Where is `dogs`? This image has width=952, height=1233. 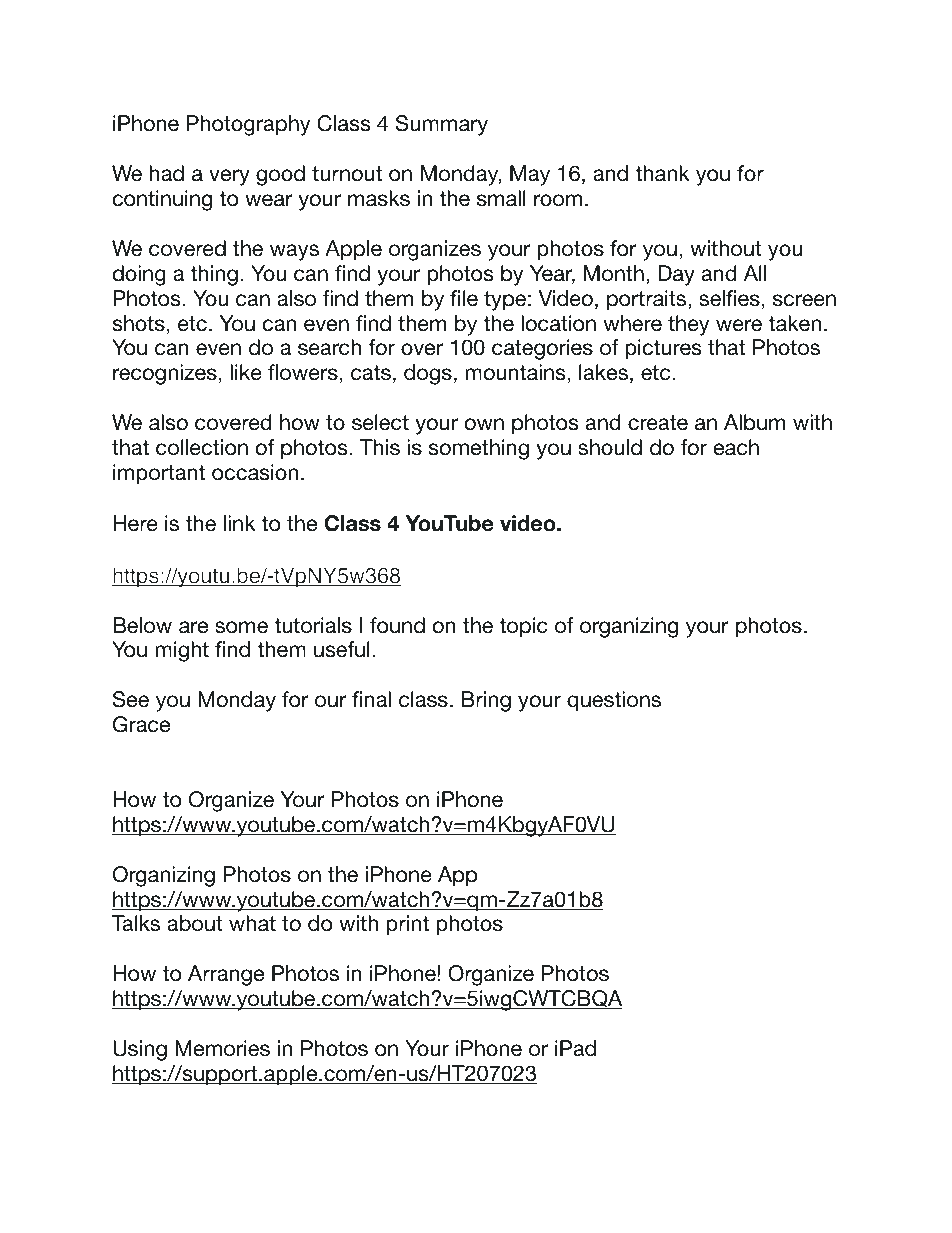
dogs is located at coordinates (428, 374).
